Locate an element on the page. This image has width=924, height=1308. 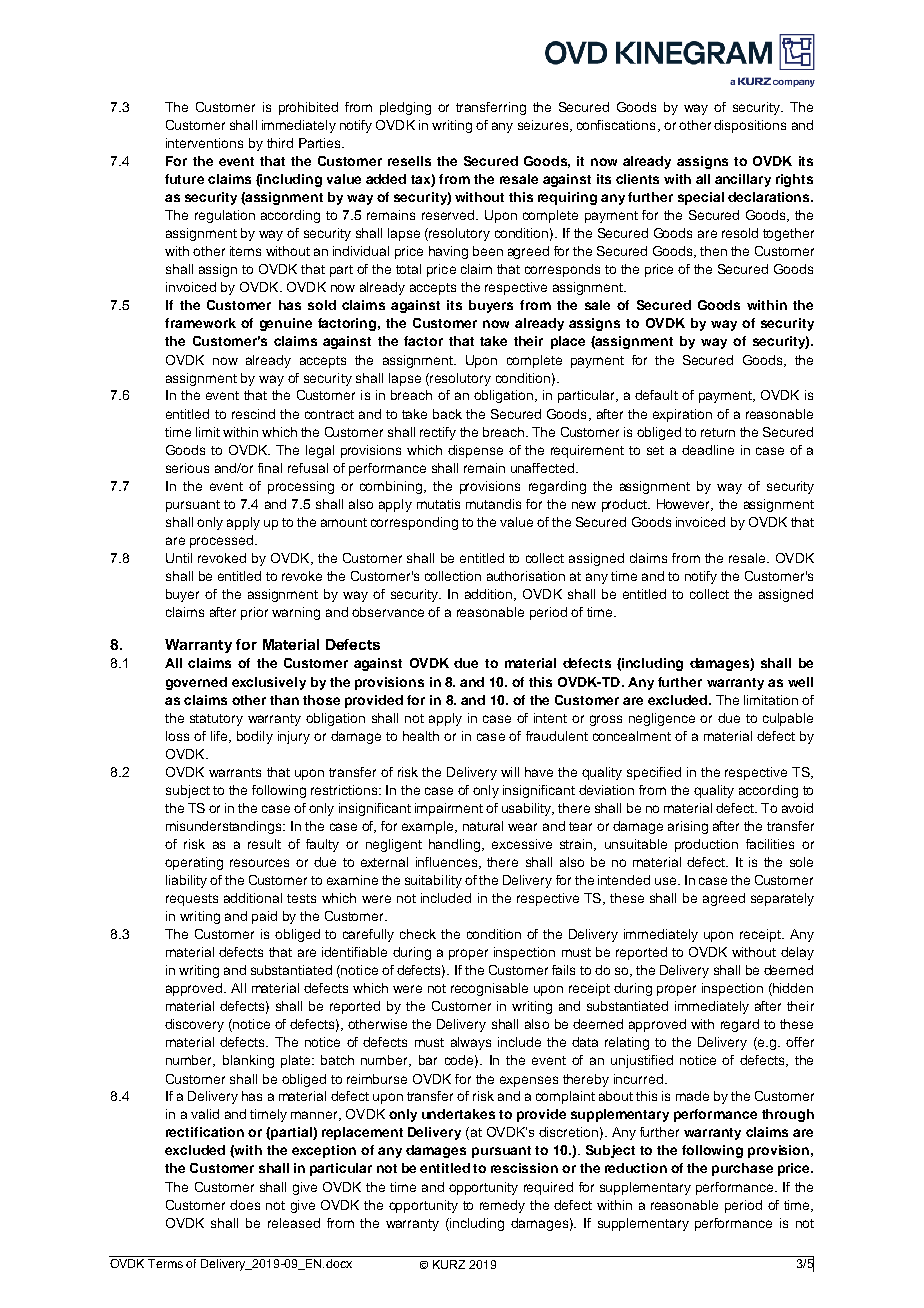
delay is located at coordinates (797, 953).
